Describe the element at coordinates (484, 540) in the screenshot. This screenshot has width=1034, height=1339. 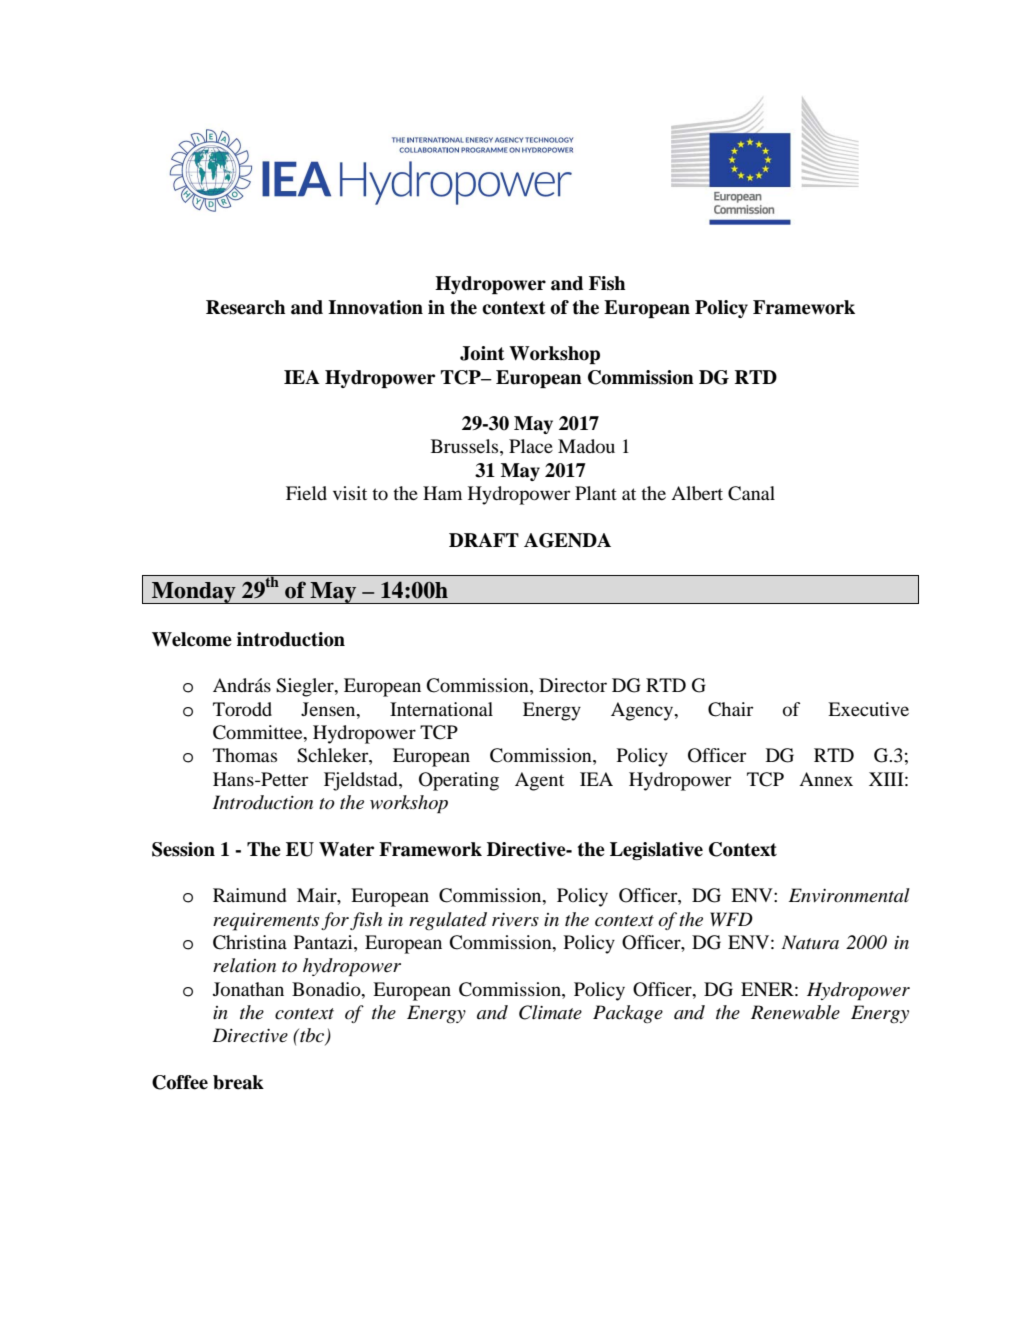
I see `DRAFT` at that location.
